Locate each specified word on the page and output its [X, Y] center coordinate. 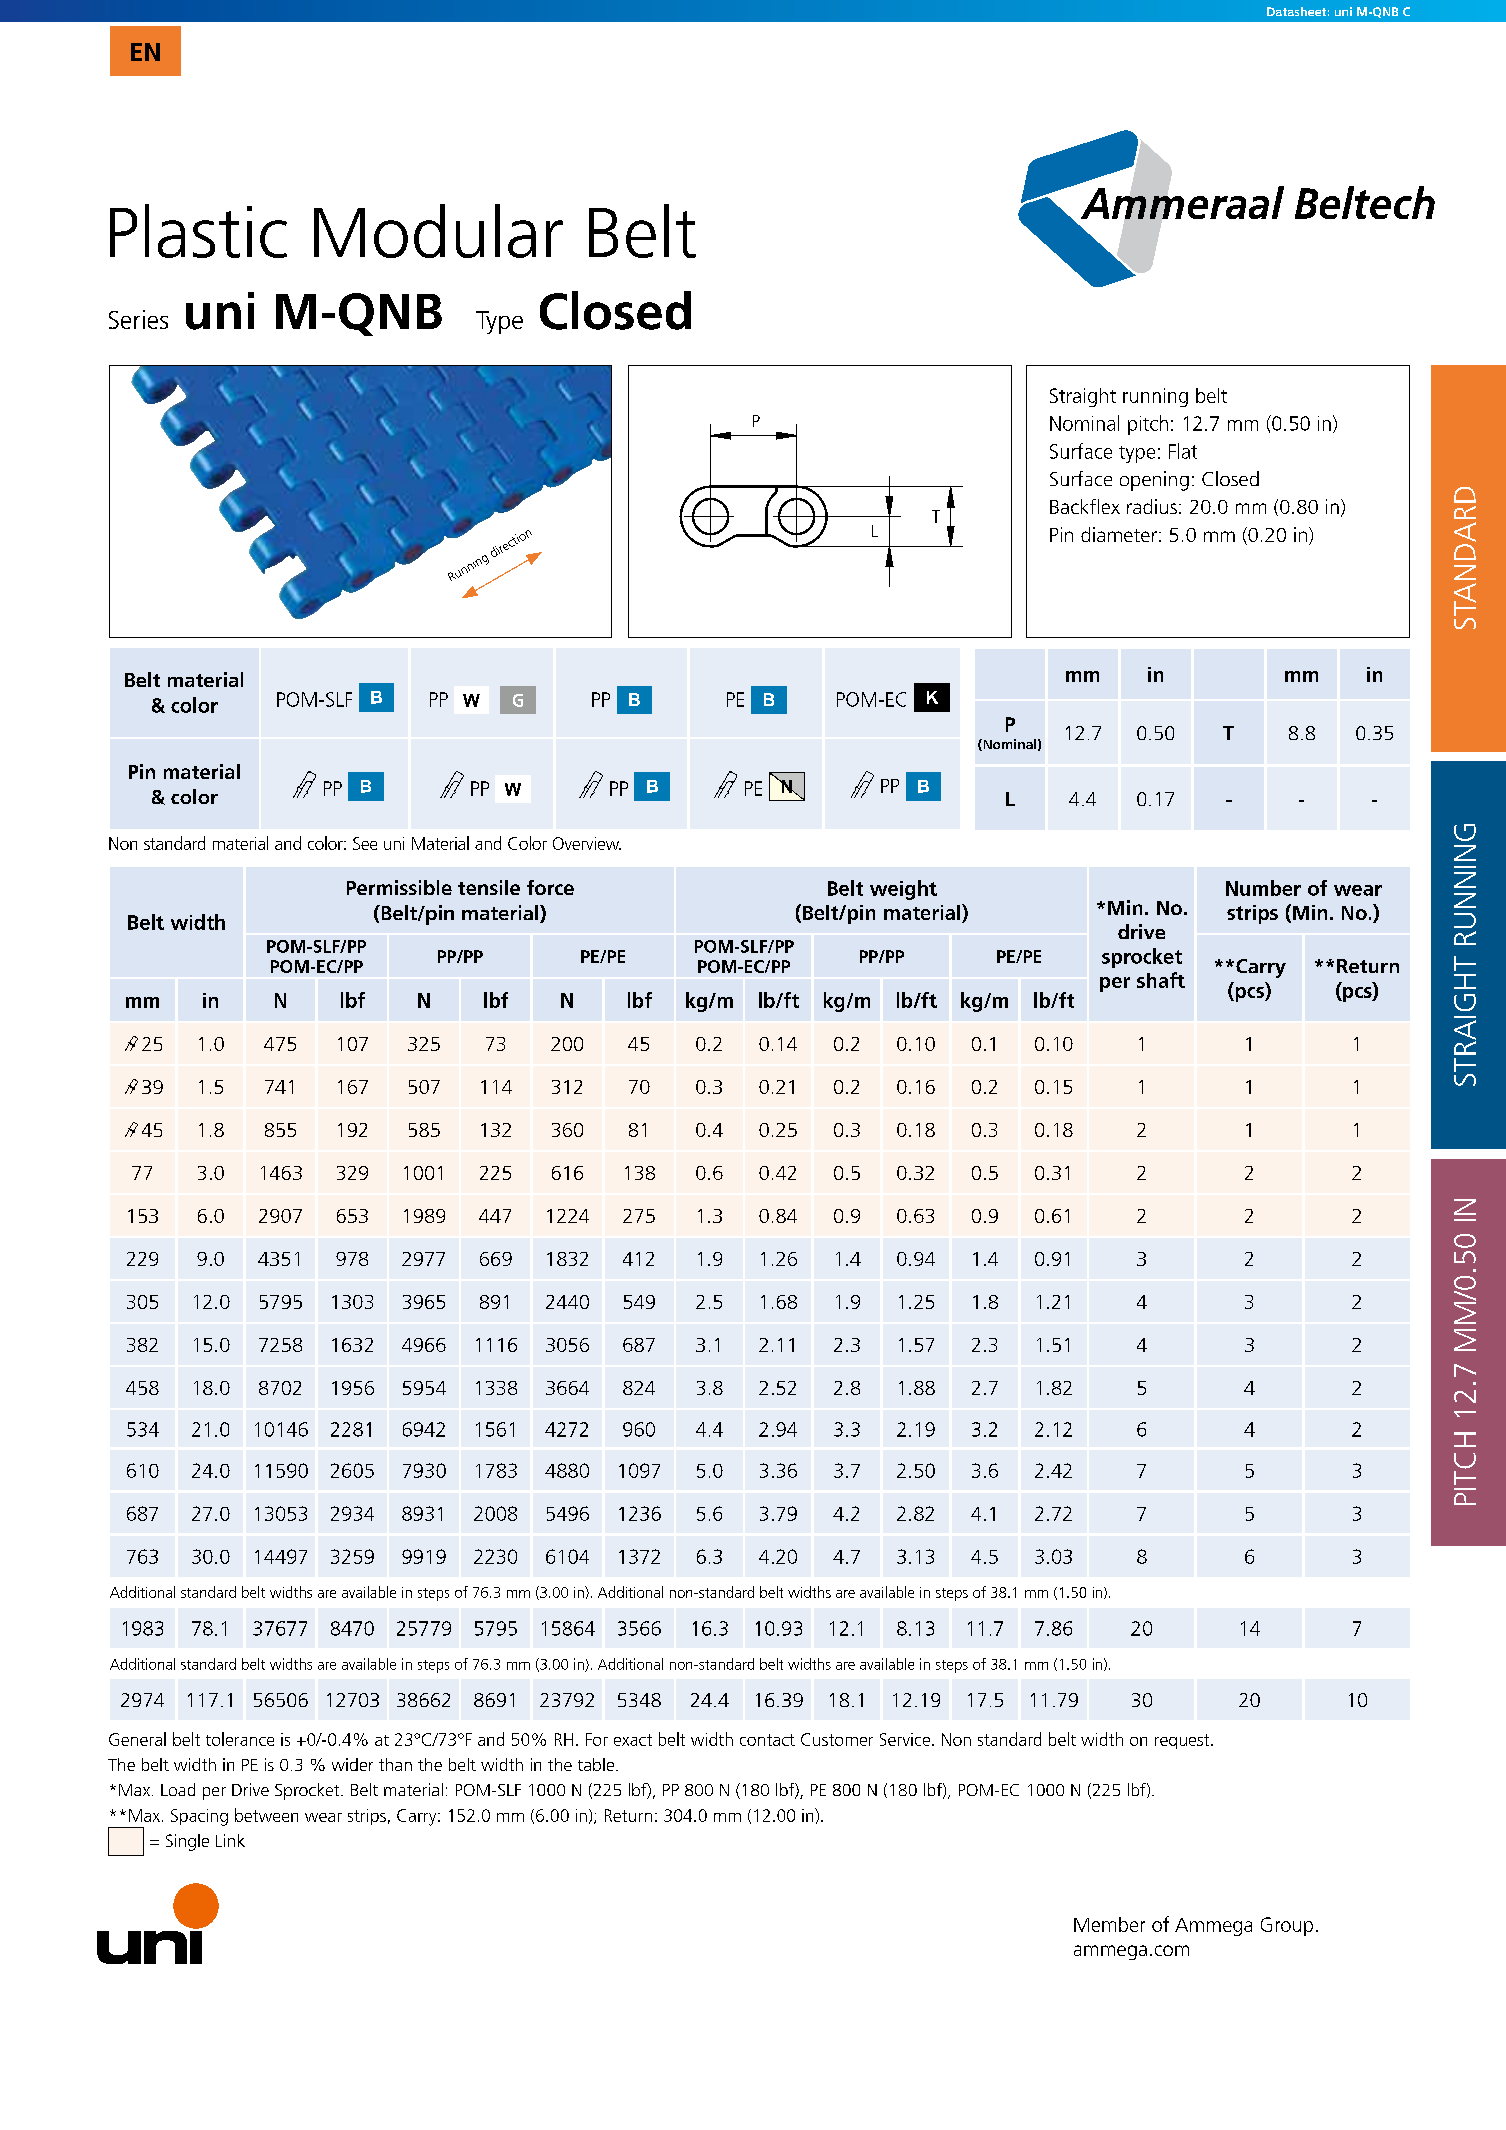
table [596, 1764]
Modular [438, 231]
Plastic [198, 231]
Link [230, 1840]
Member [1109, 1924]
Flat [1183, 451]
